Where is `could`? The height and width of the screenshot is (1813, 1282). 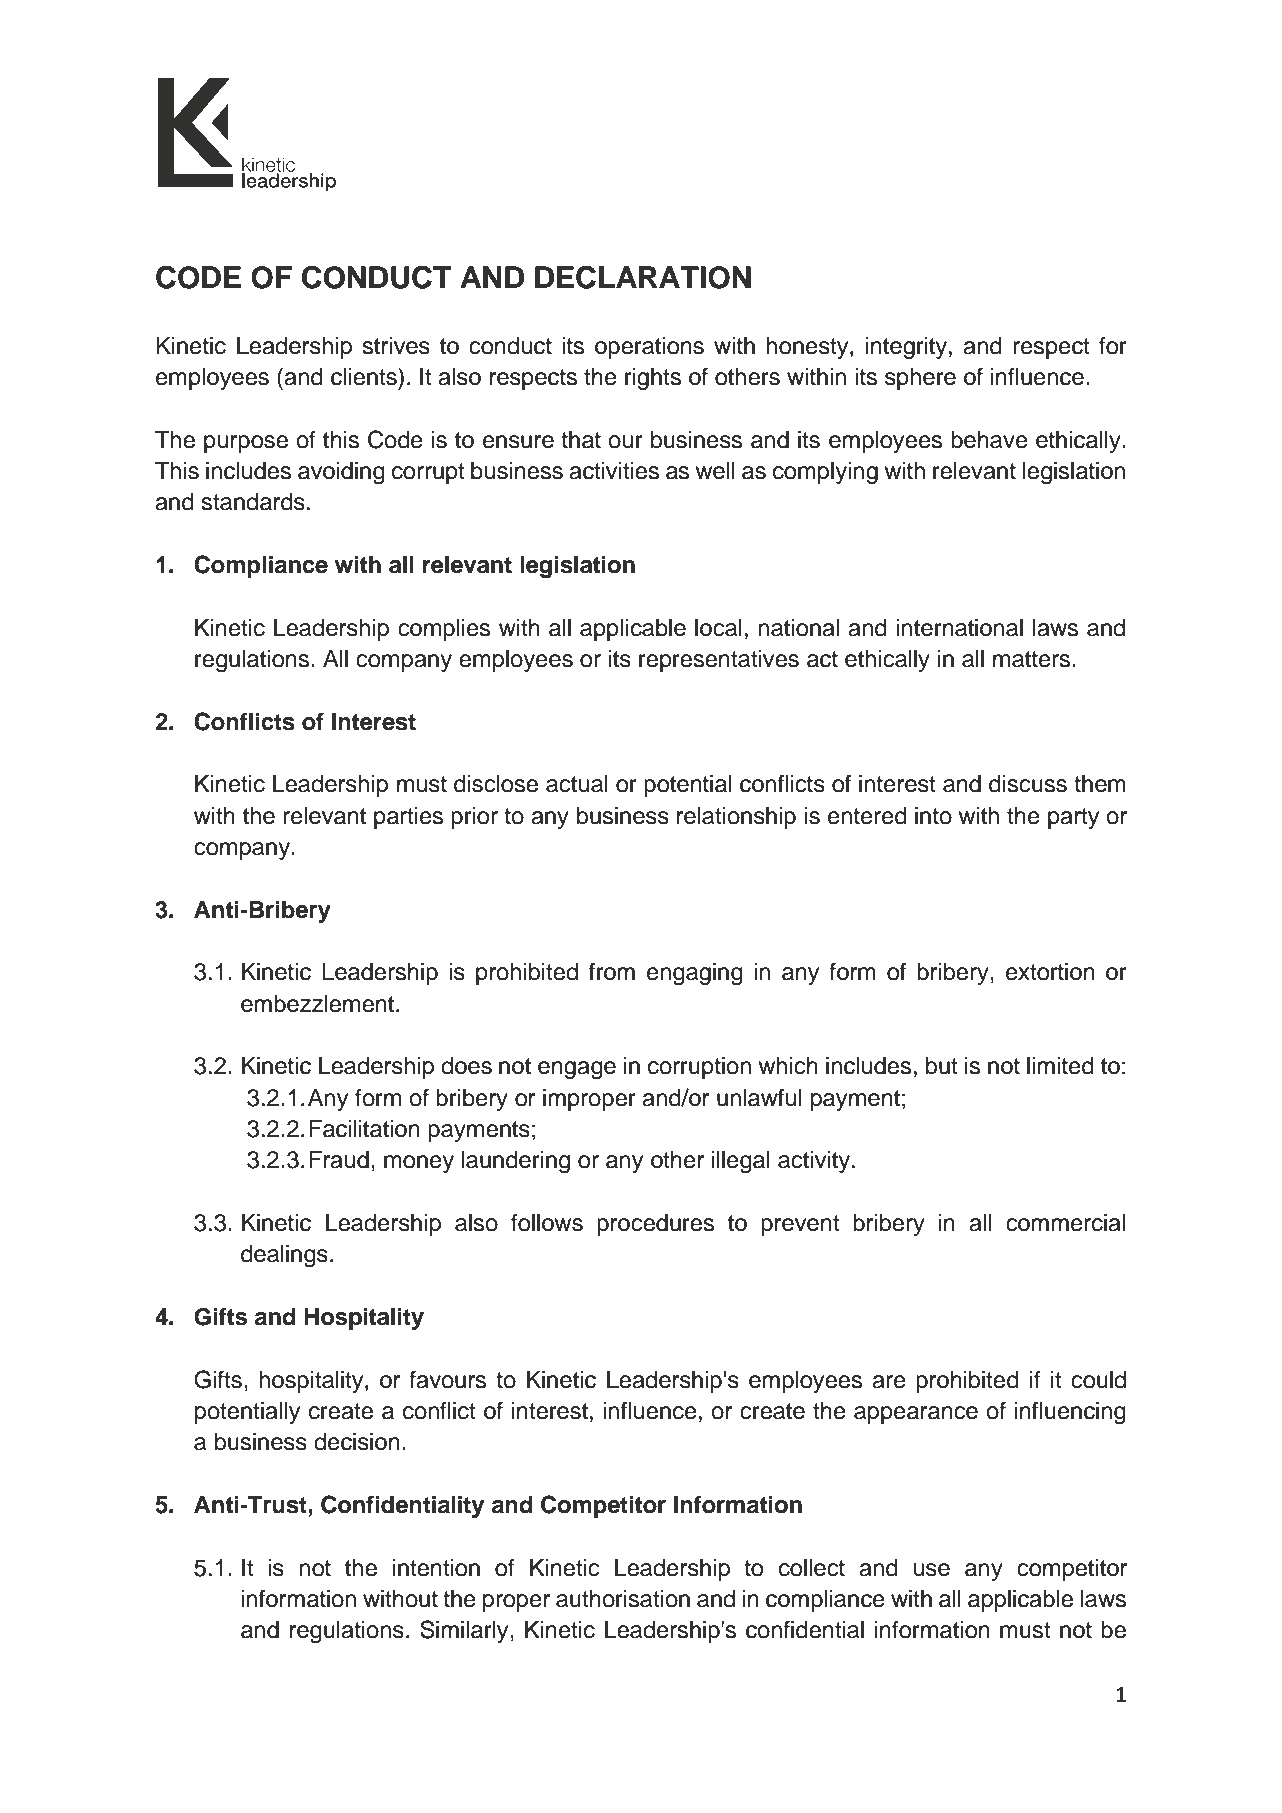 could is located at coordinates (1098, 1380).
